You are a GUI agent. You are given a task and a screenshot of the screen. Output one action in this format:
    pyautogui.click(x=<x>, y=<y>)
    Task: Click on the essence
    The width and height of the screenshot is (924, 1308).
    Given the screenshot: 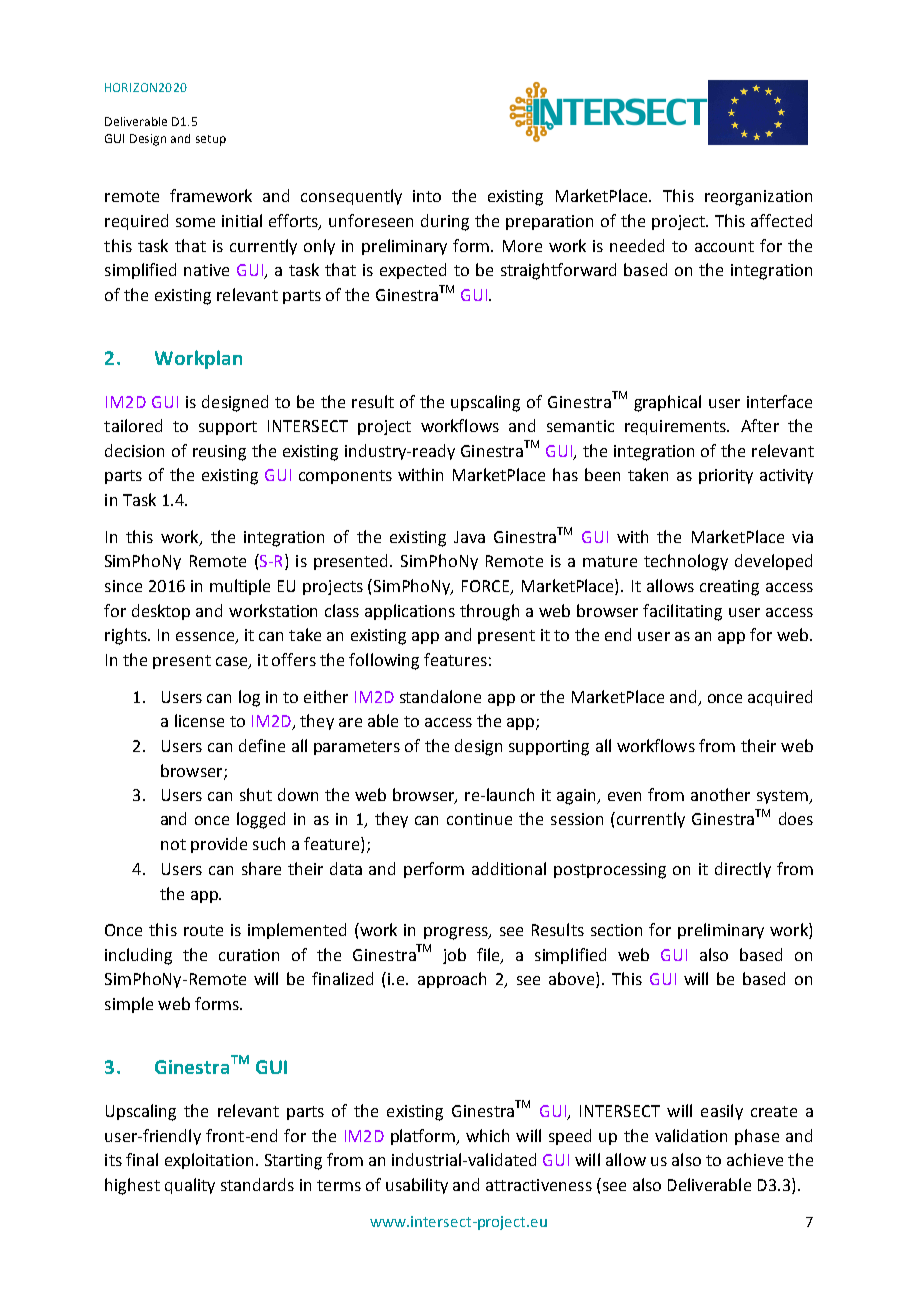 What is the action you would take?
    pyautogui.click(x=206, y=638)
